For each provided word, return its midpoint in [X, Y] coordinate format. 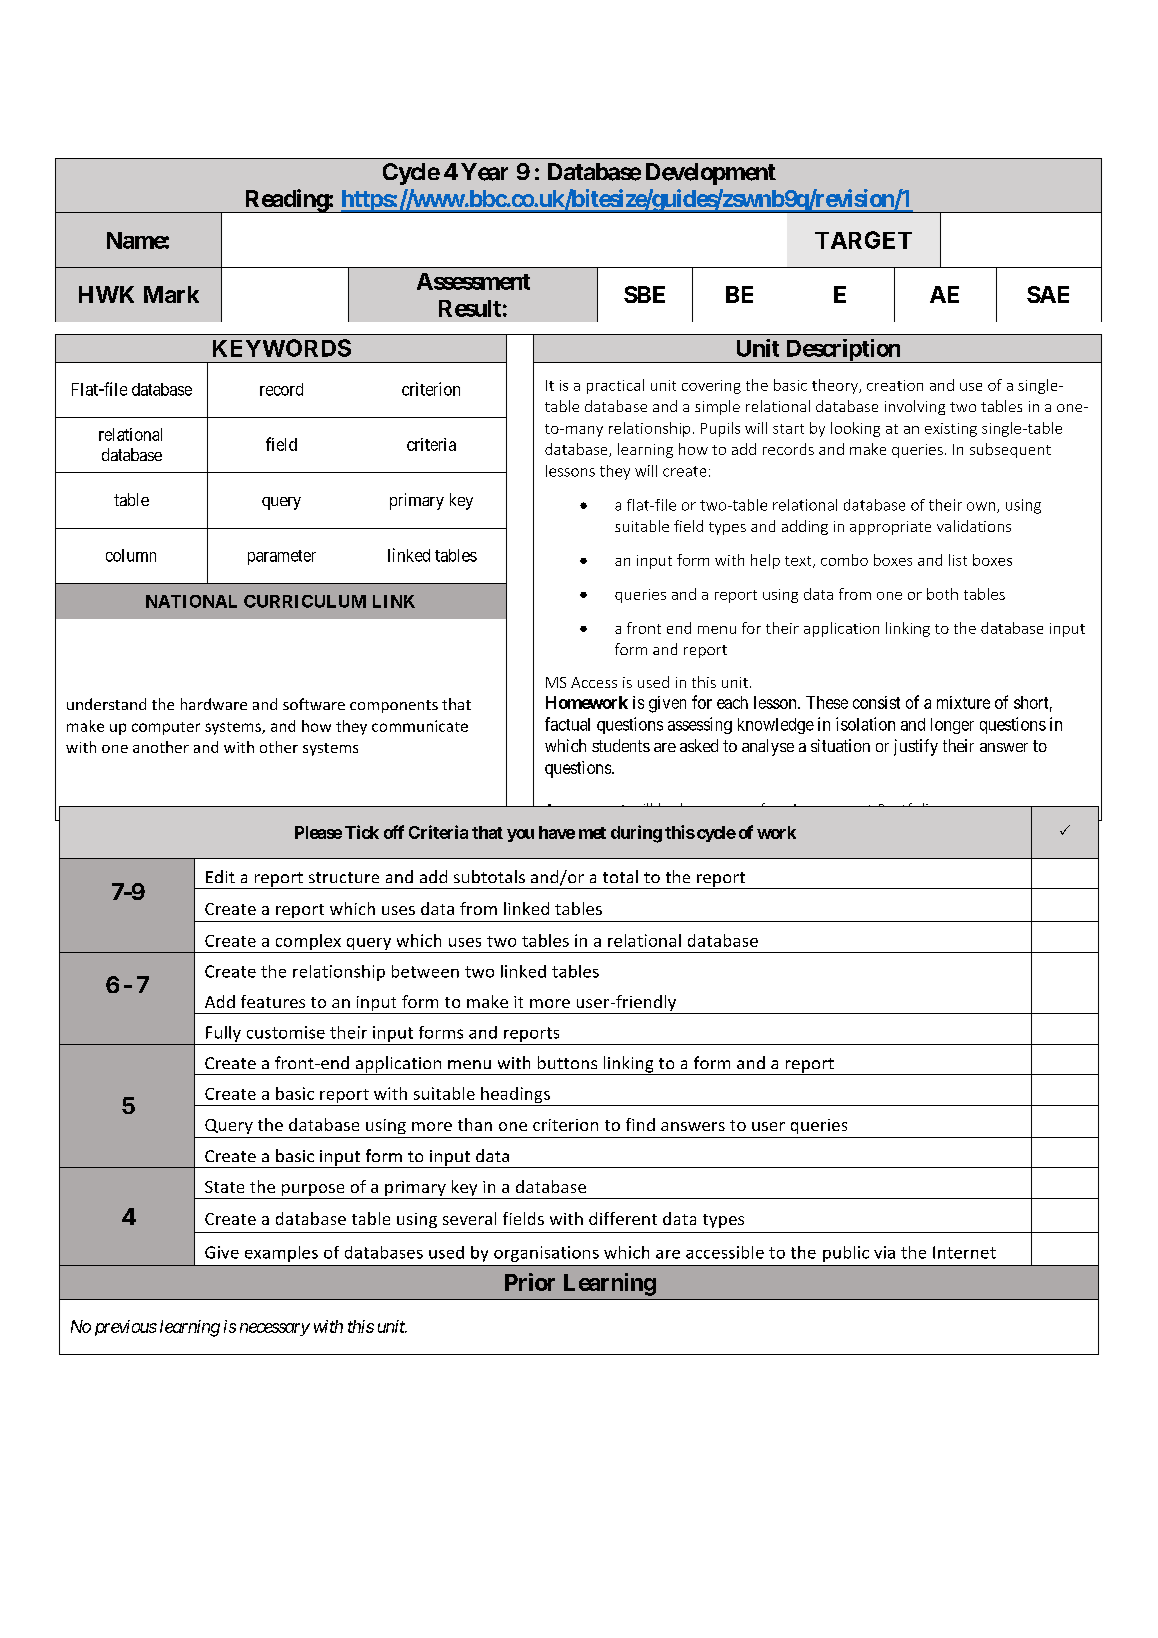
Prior [530, 1282]
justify [916, 747]
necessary [275, 1329]
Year [484, 172]
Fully [223, 1034]
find [640, 1124]
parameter [282, 557]
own [982, 507]
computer [166, 728]
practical [615, 386]
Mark [171, 294]
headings [515, 1096]
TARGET [863, 240]
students [621, 745]
